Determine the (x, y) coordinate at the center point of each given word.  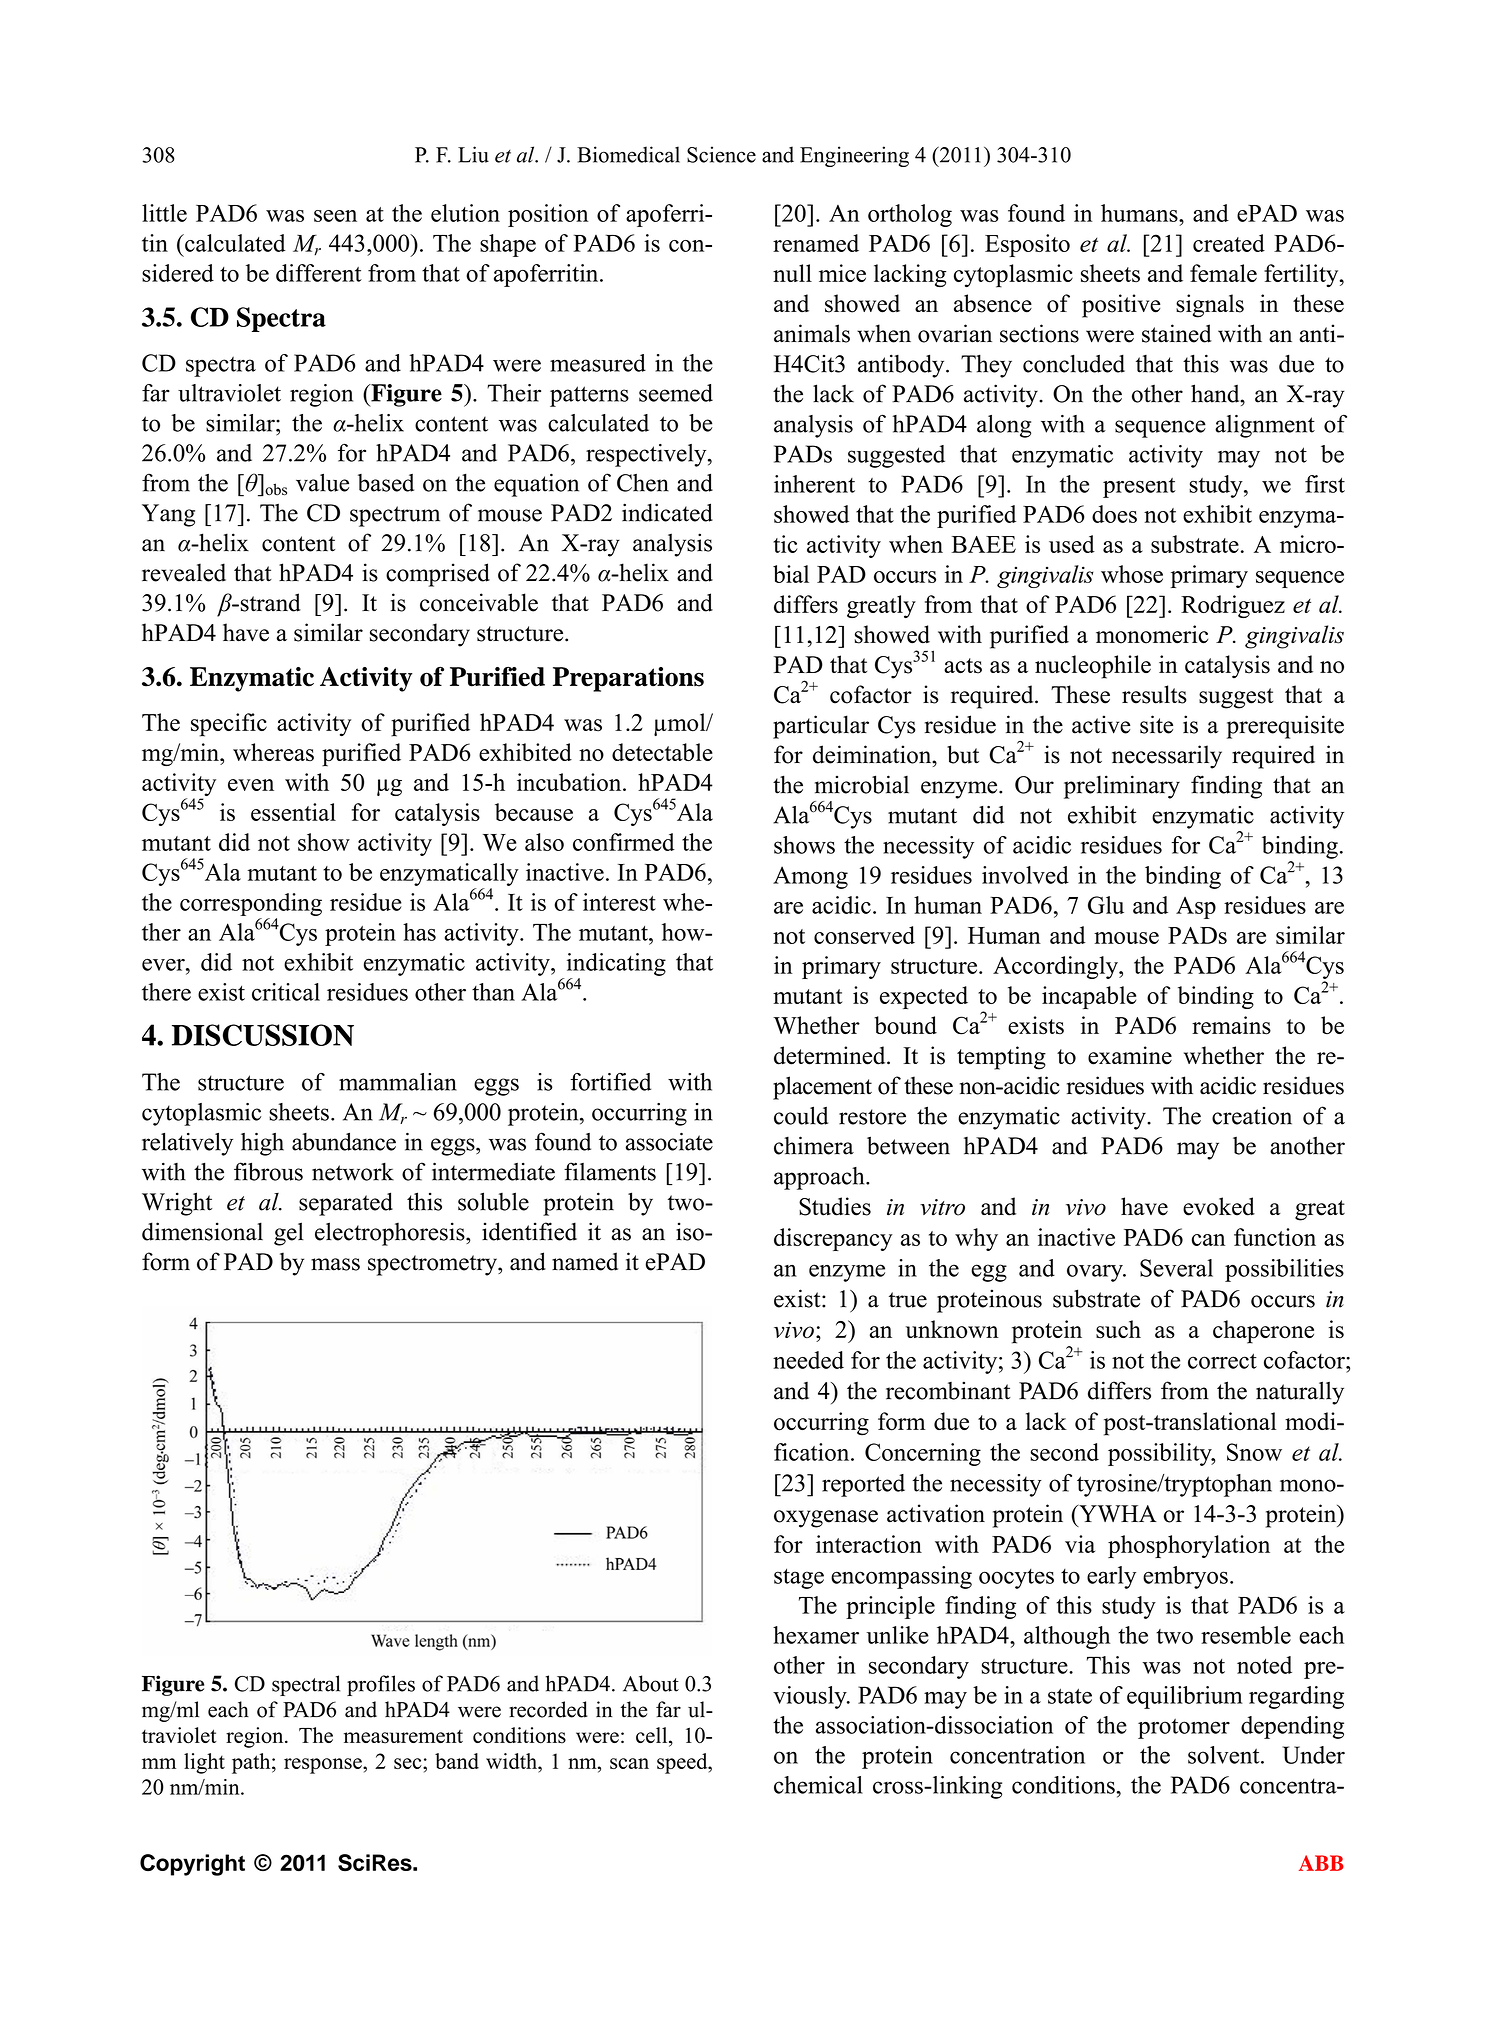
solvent (1225, 1755)
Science (721, 154)
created (1229, 243)
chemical (818, 1785)
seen (335, 216)
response (324, 1766)
